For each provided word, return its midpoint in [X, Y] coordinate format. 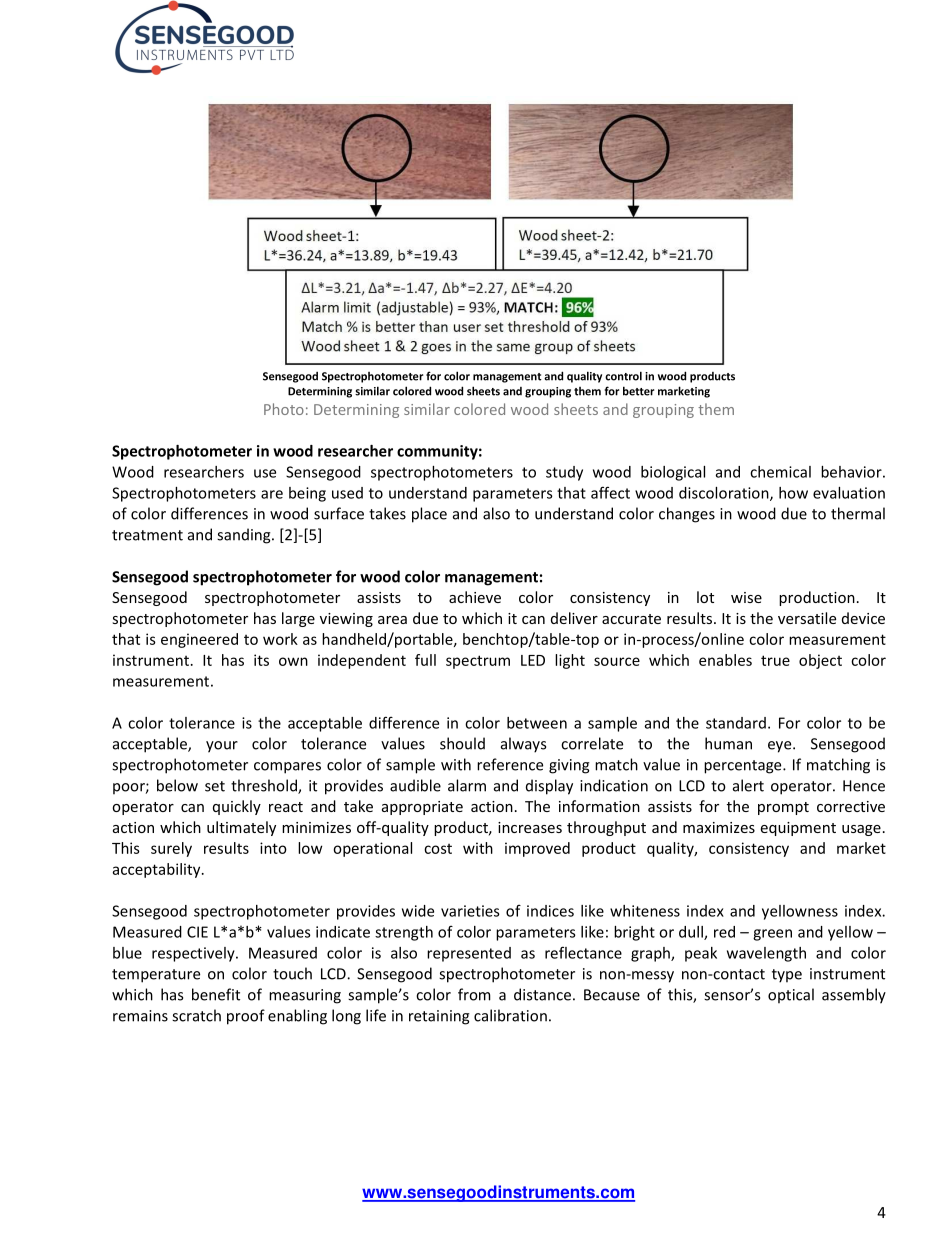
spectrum [478, 662]
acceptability [158, 870]
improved [537, 849]
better [638, 391]
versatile [807, 618]
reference [510, 764]
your [222, 747]
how [793, 493]
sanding [245, 536]
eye [781, 747]
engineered [199, 640]
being [307, 494]
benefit [216, 994]
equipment [798, 829]
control [623, 376]
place [429, 515]
